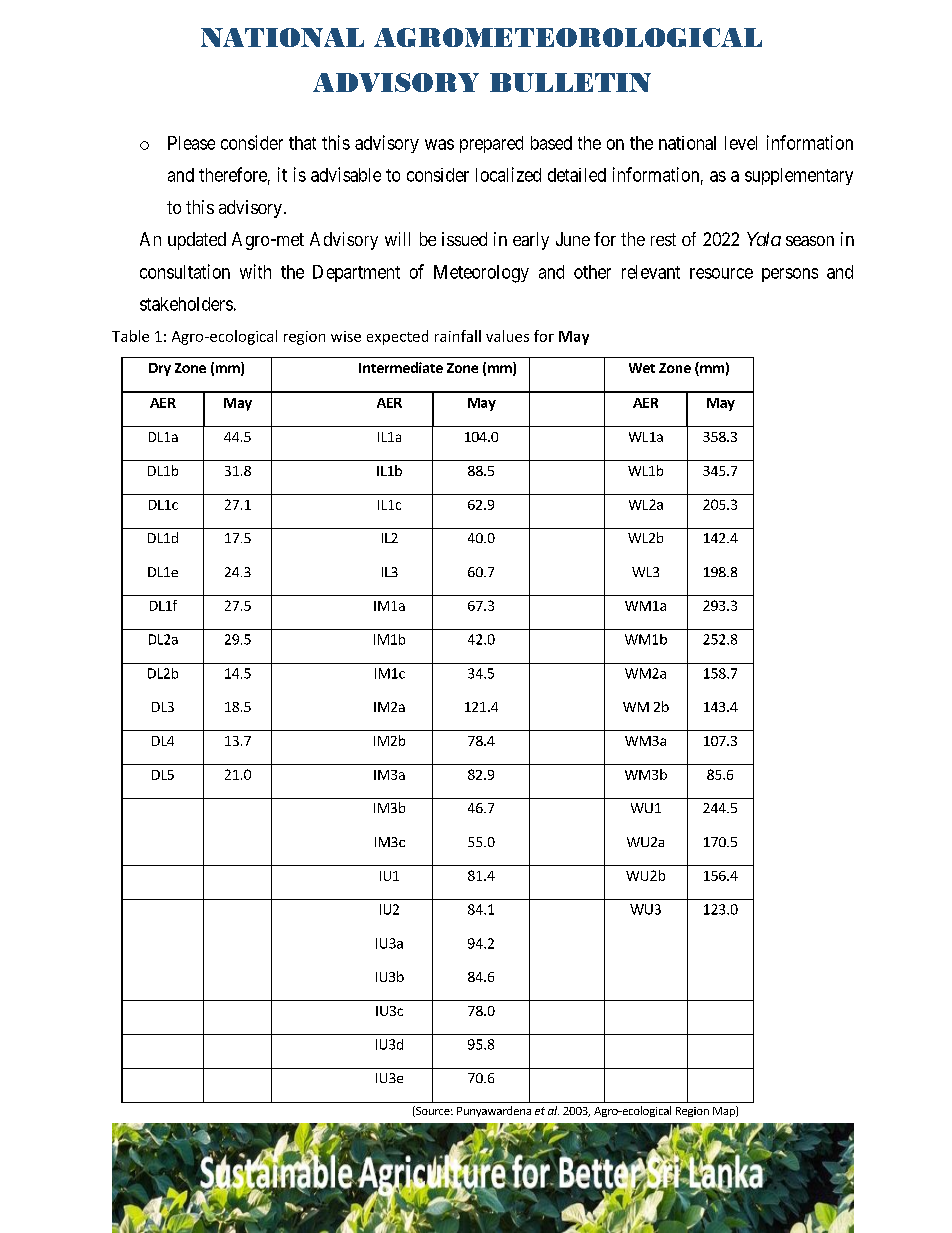 Image resolution: width=952 pixels, height=1233 pixels. Describe the element at coordinates (790, 275) in the document. I see `persons` at that location.
